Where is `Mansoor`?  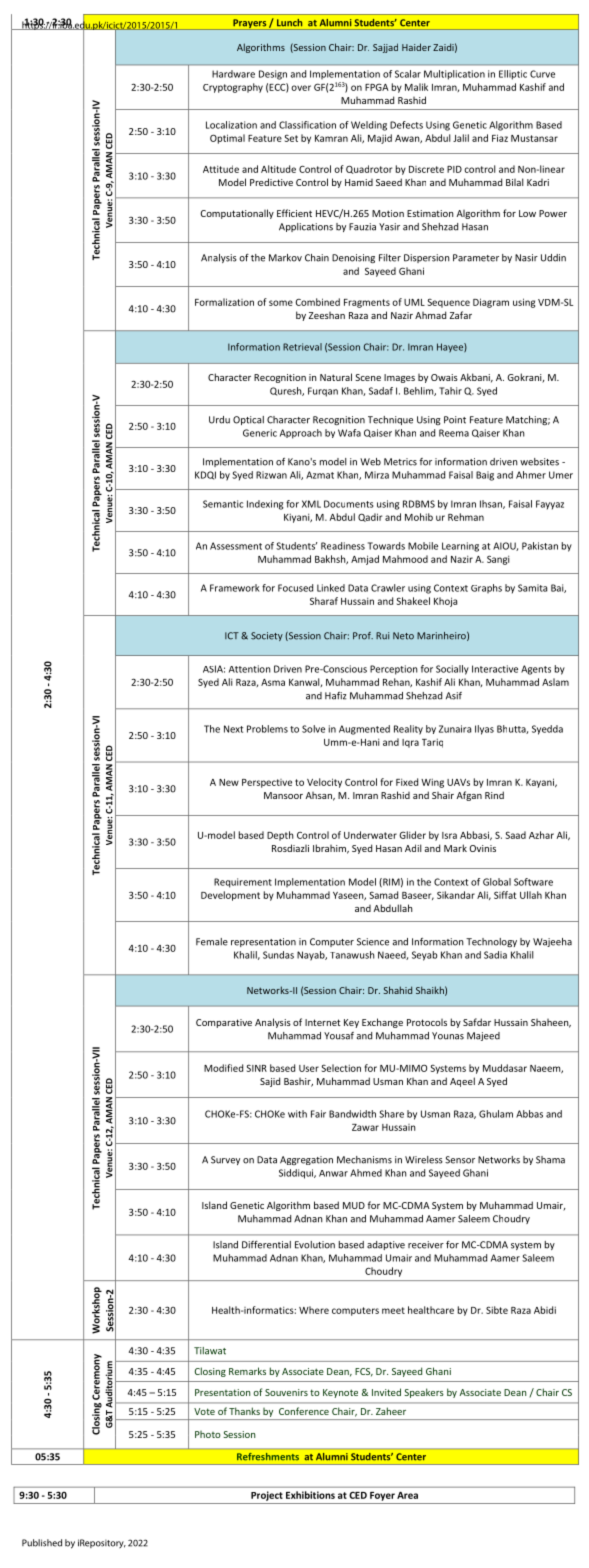
Mansoor is located at coordinates (283, 795).
